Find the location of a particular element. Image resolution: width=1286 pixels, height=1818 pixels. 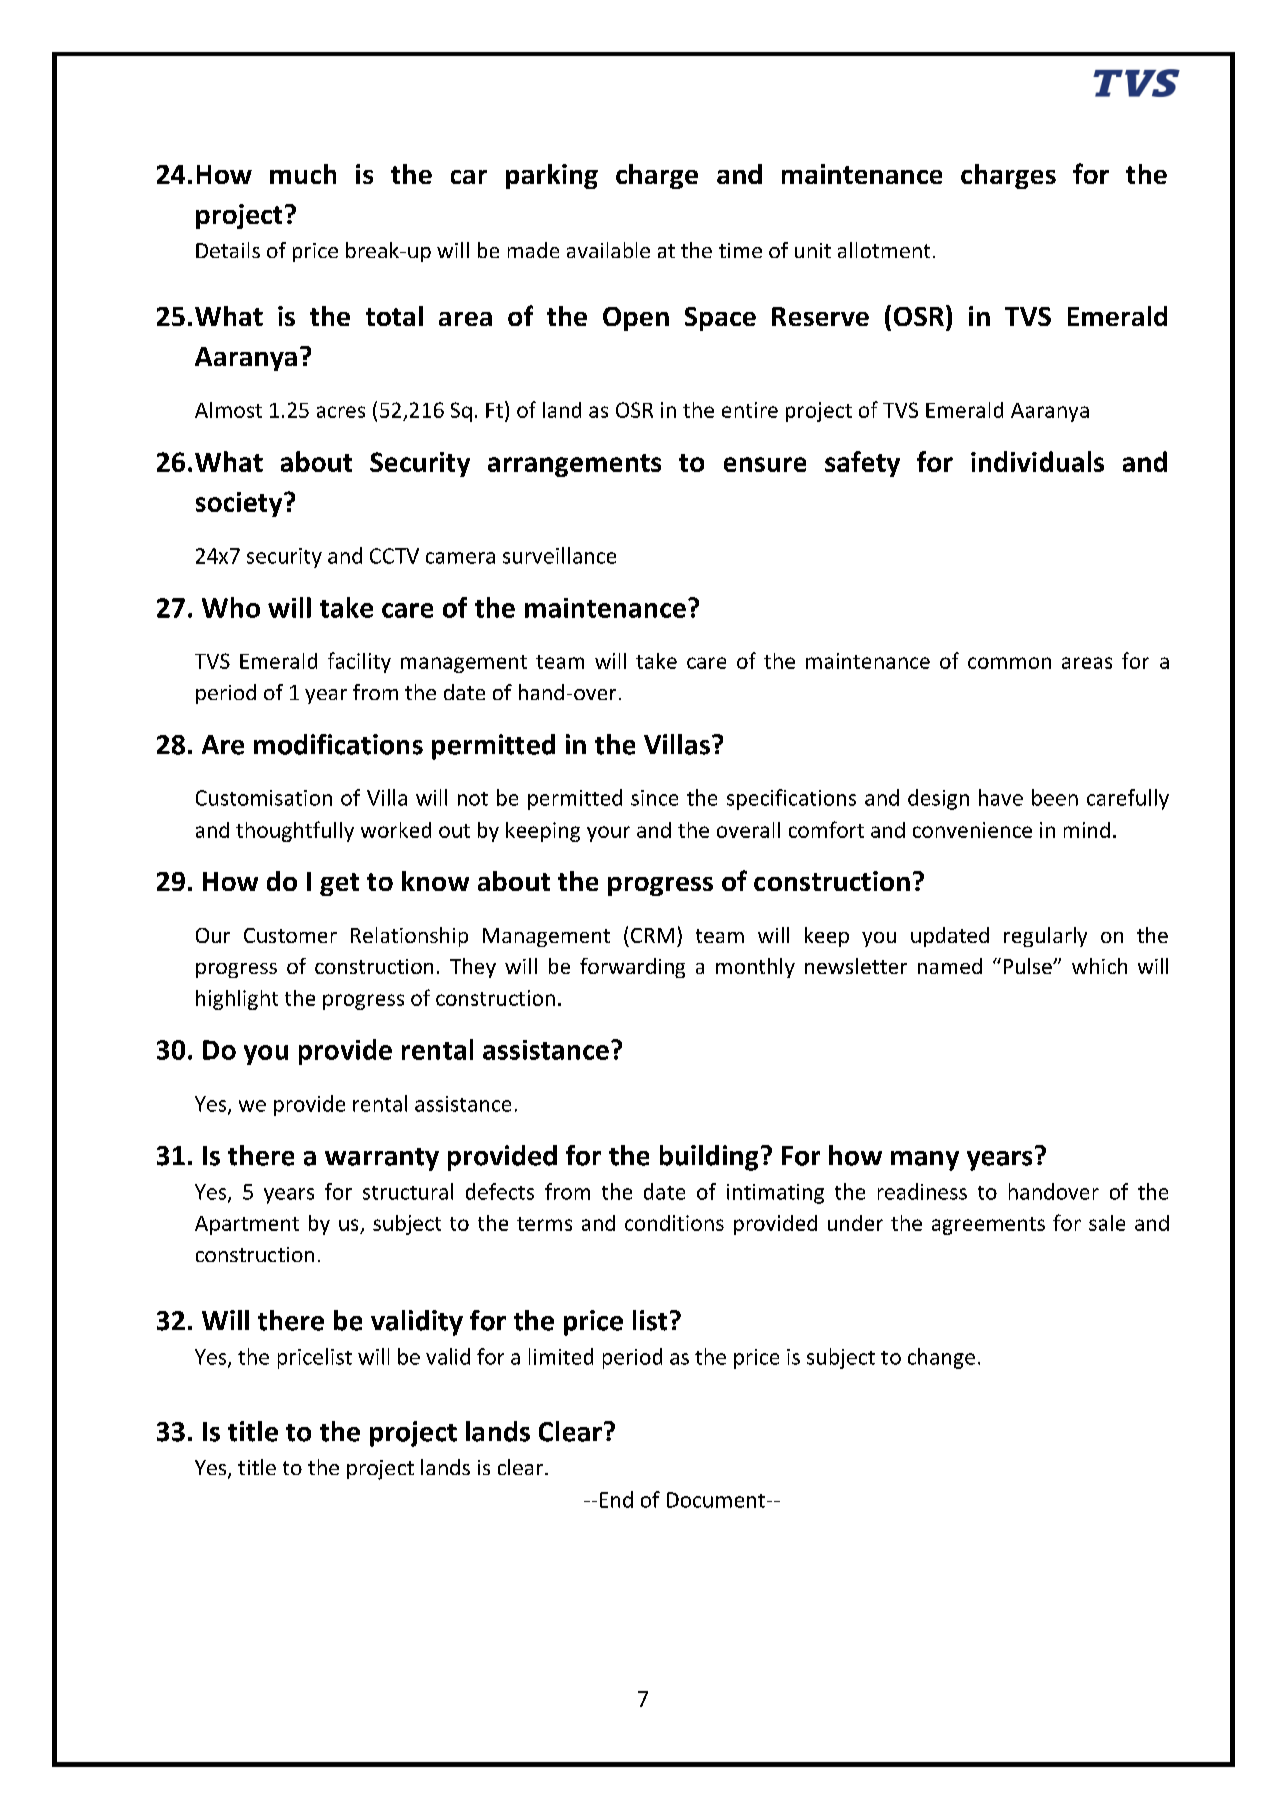

thoughtfully is located at coordinates (295, 831).
